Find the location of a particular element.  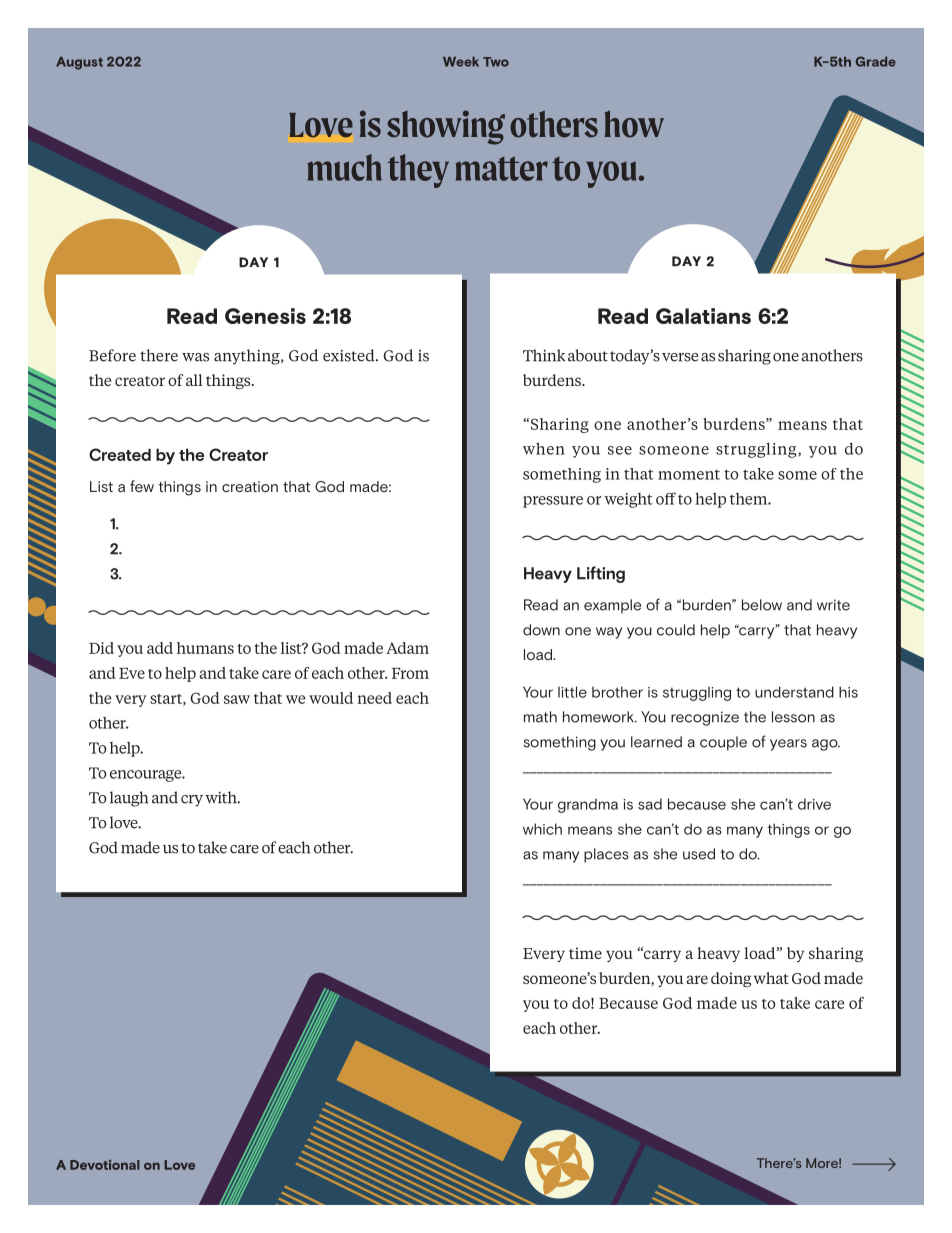

Devotional is located at coordinates (105, 1165).
